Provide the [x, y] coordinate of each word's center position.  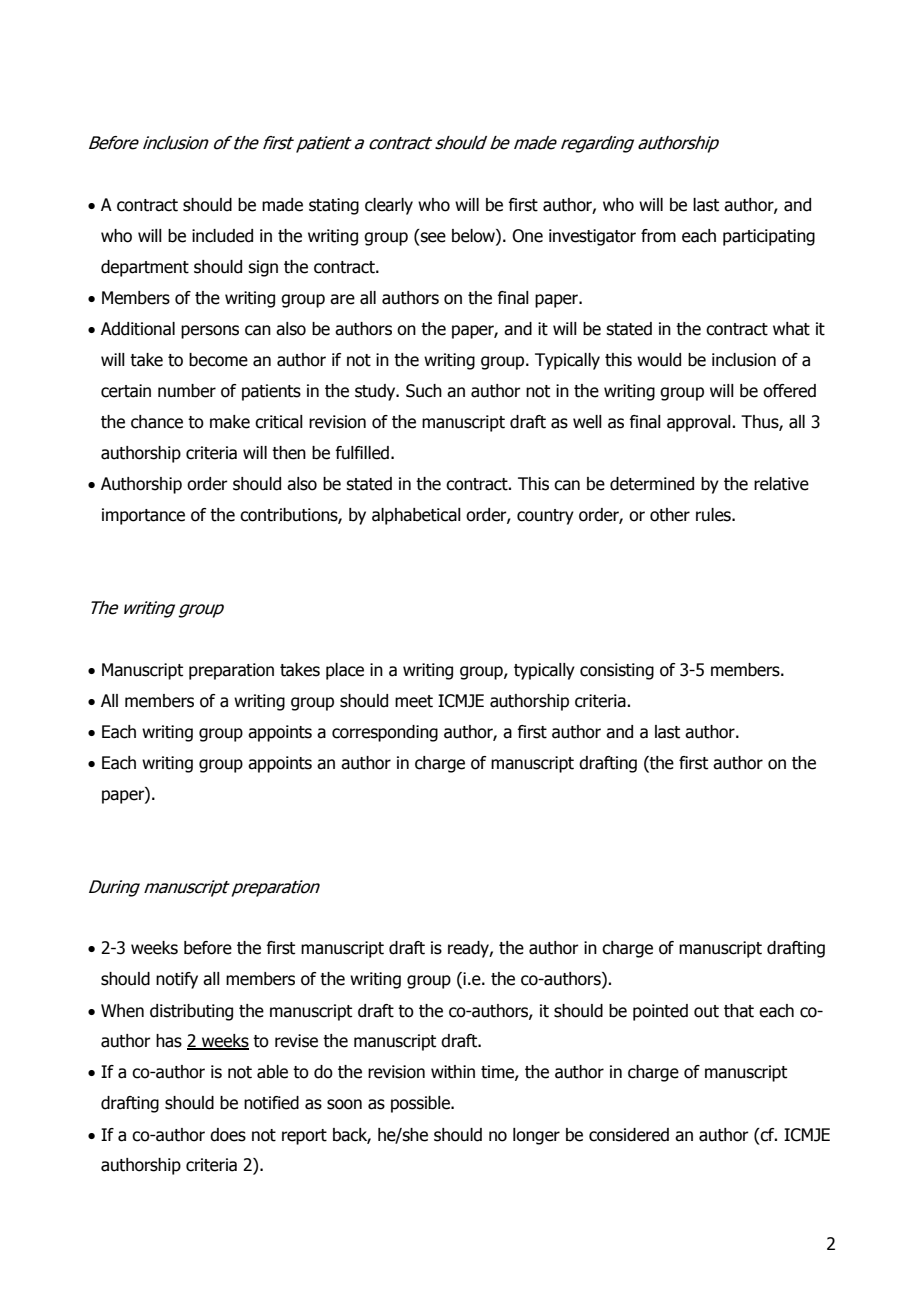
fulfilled [362, 453]
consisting [617, 671]
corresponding [385, 733]
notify [177, 980]
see [432, 237]
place [345, 671]
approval [700, 423]
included [222, 236]
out [706, 1011]
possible [421, 1104]
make [230, 422]
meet [414, 701]
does [228, 1135]
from [658, 236]
